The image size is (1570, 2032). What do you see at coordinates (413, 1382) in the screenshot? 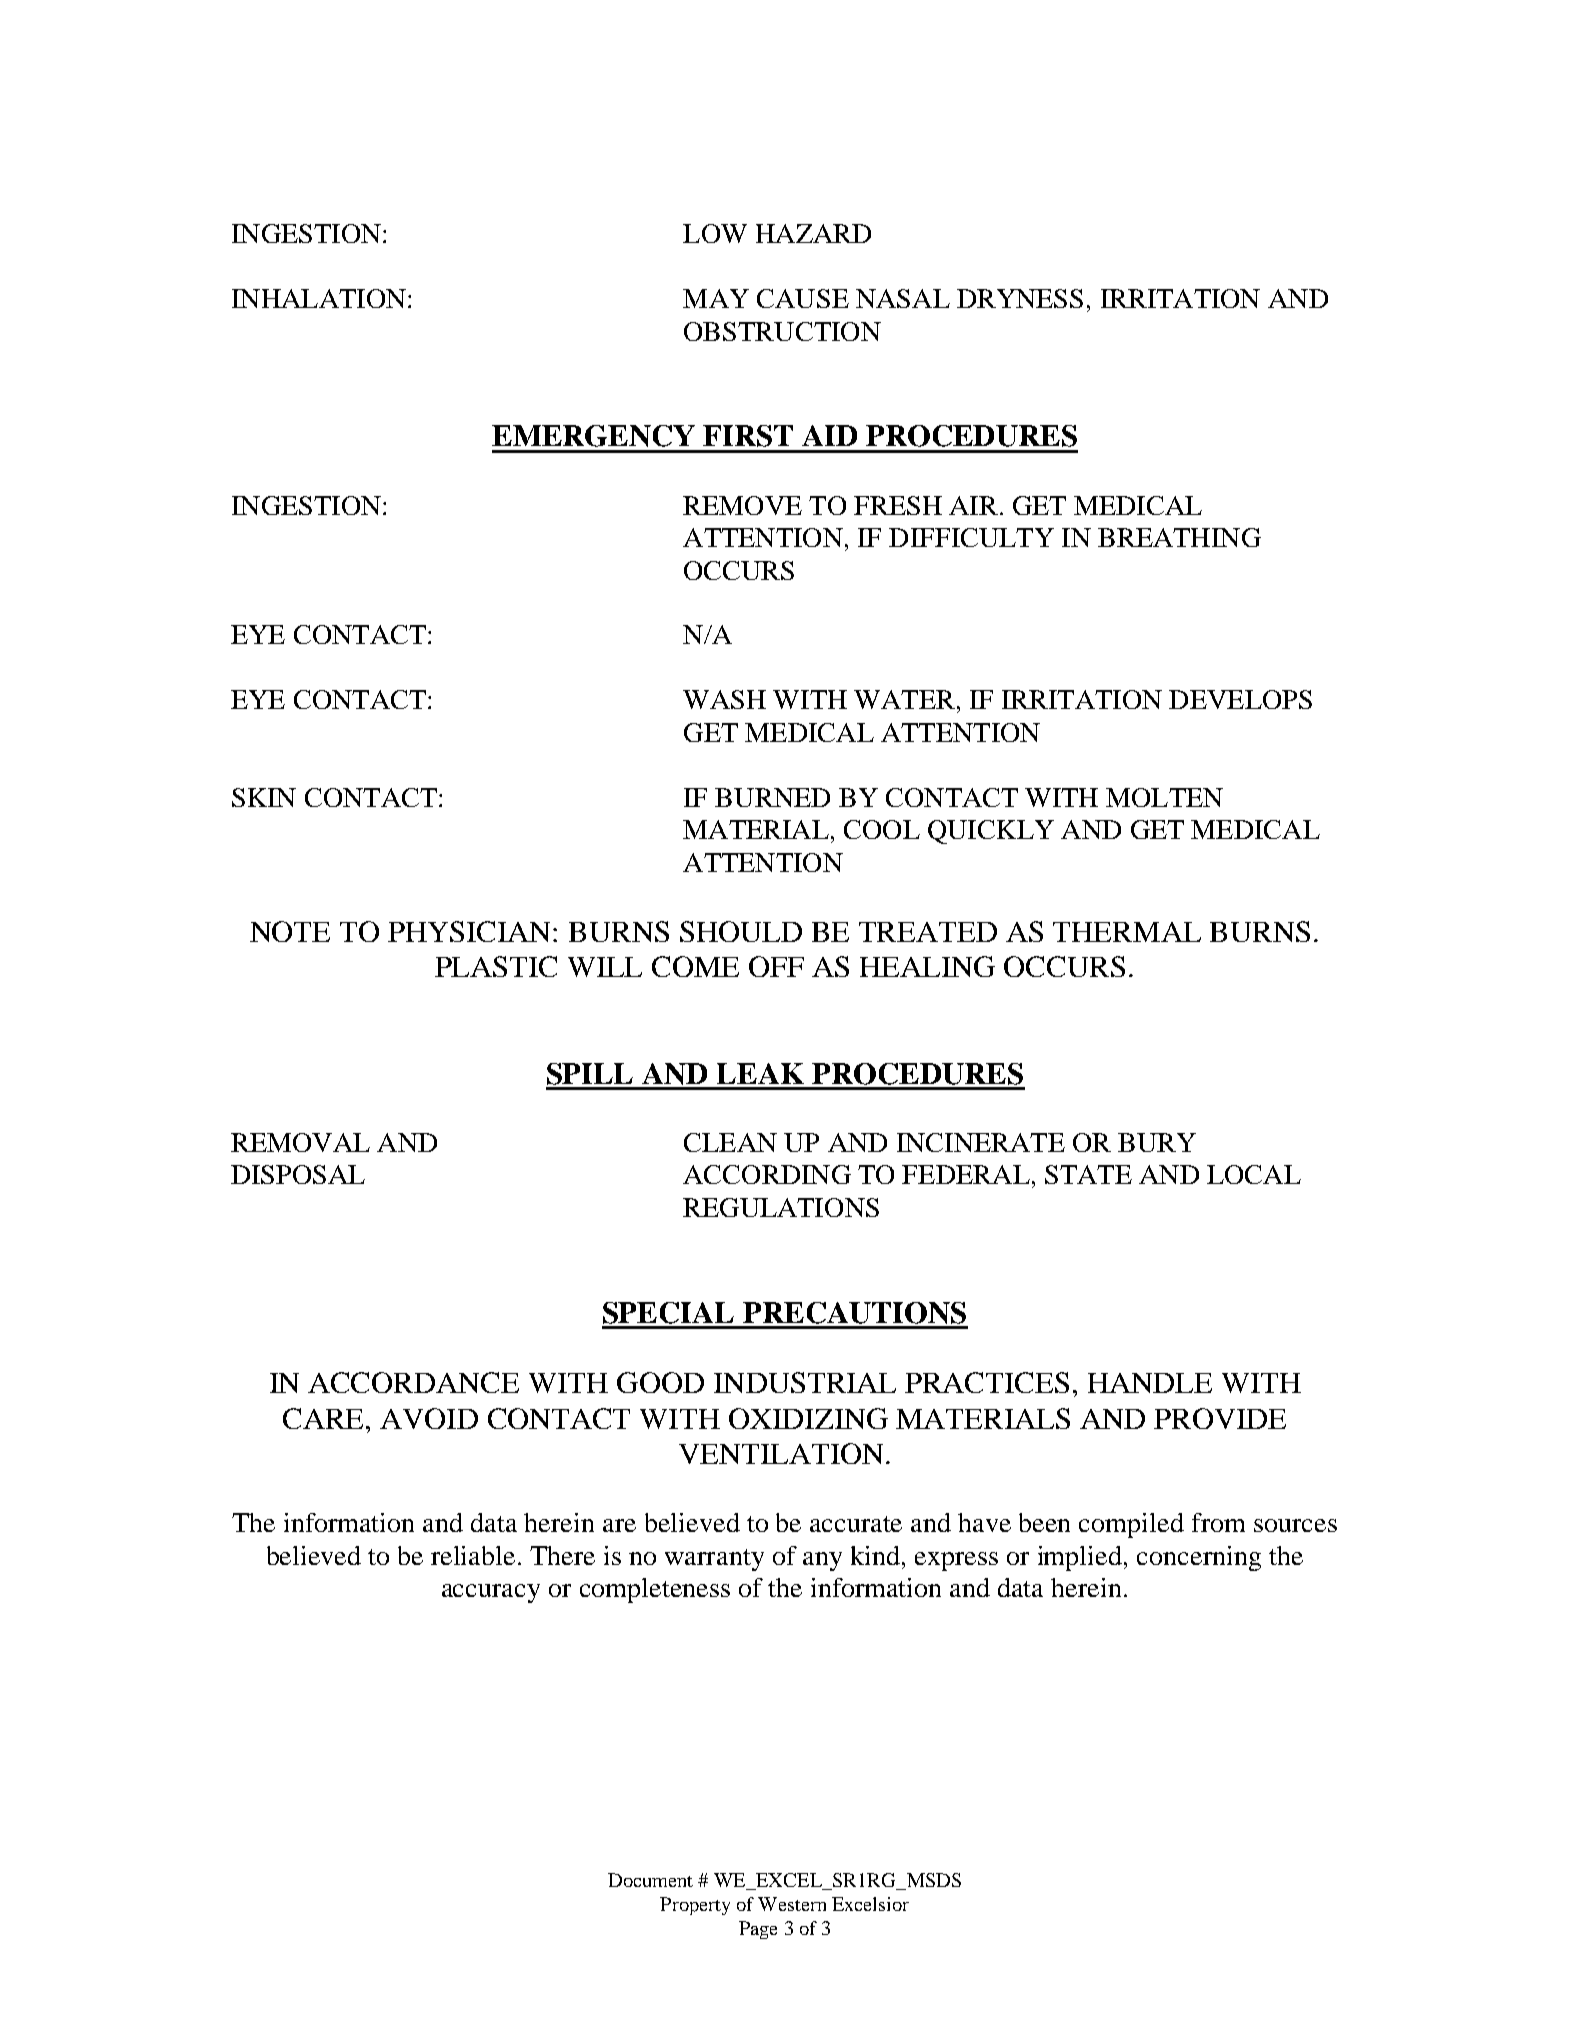
I see `ACCORDANCE` at bounding box center [413, 1382].
